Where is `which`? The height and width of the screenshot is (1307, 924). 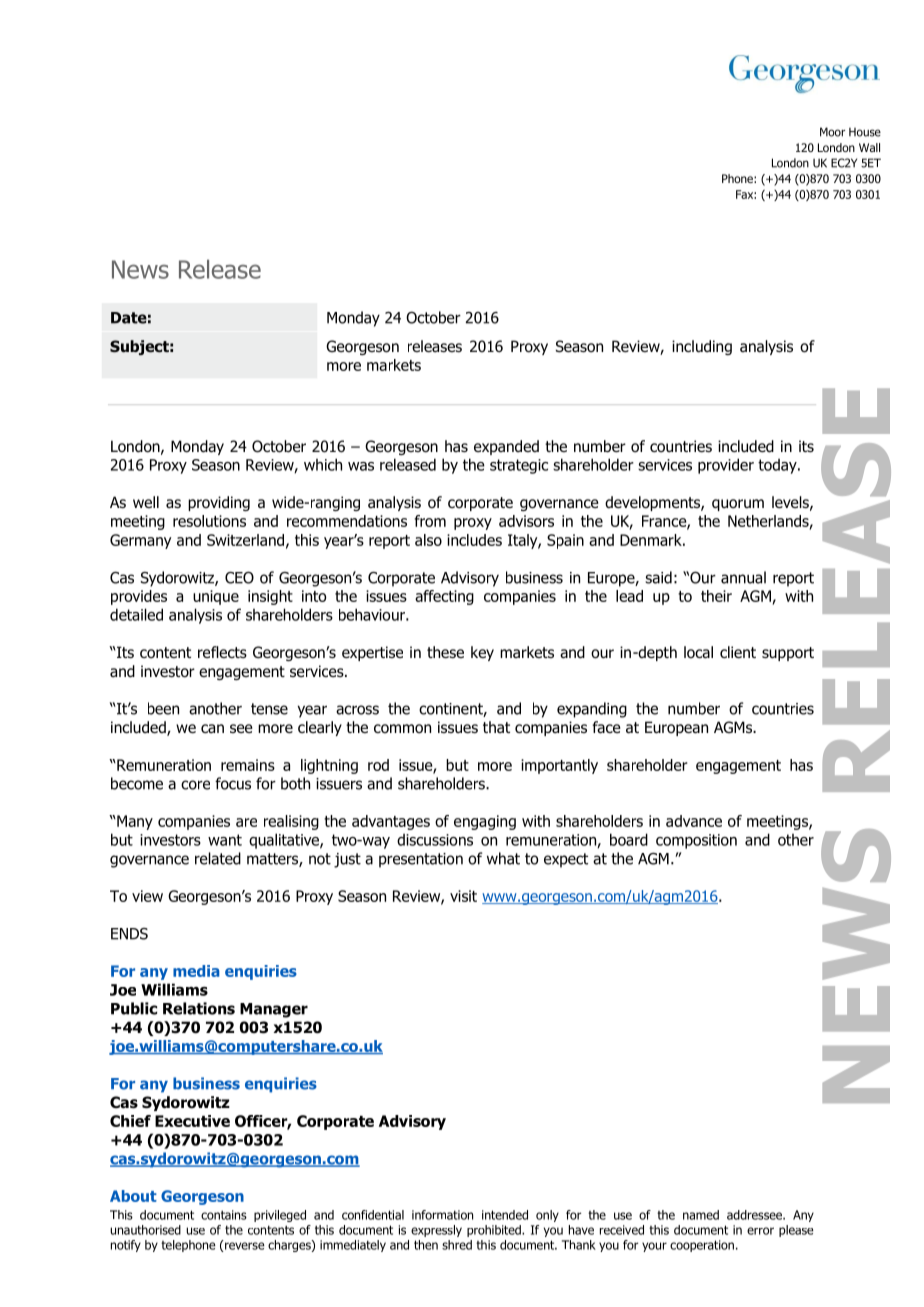 which is located at coordinates (323, 464).
